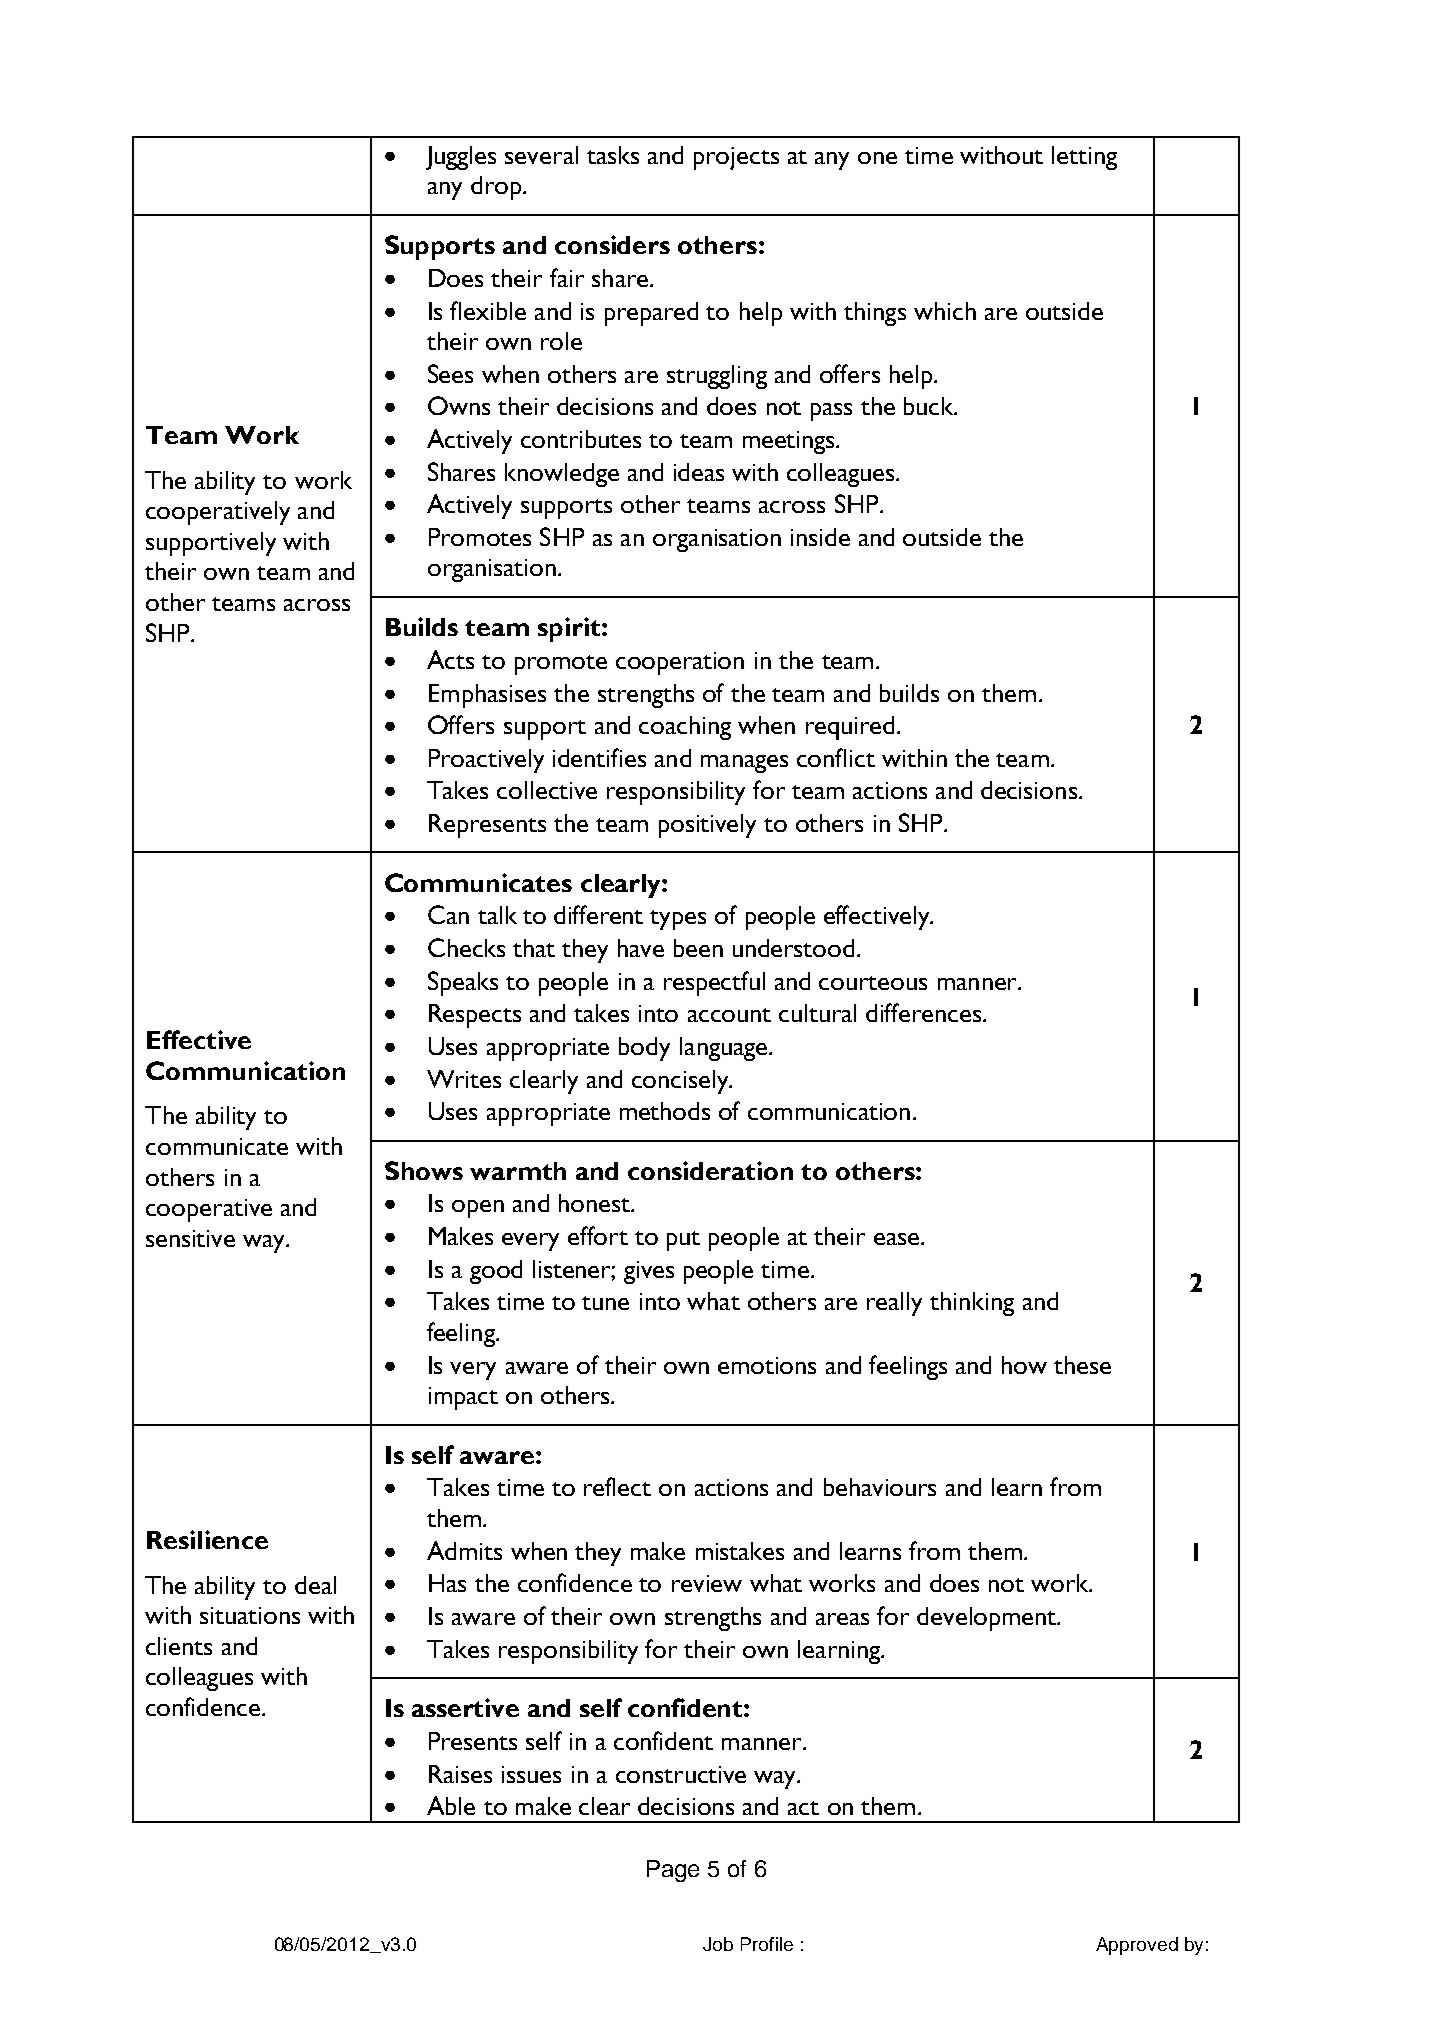 This page has width=1429, height=2021. Describe the element at coordinates (673, 1871) in the page. I see `Page` at that location.
